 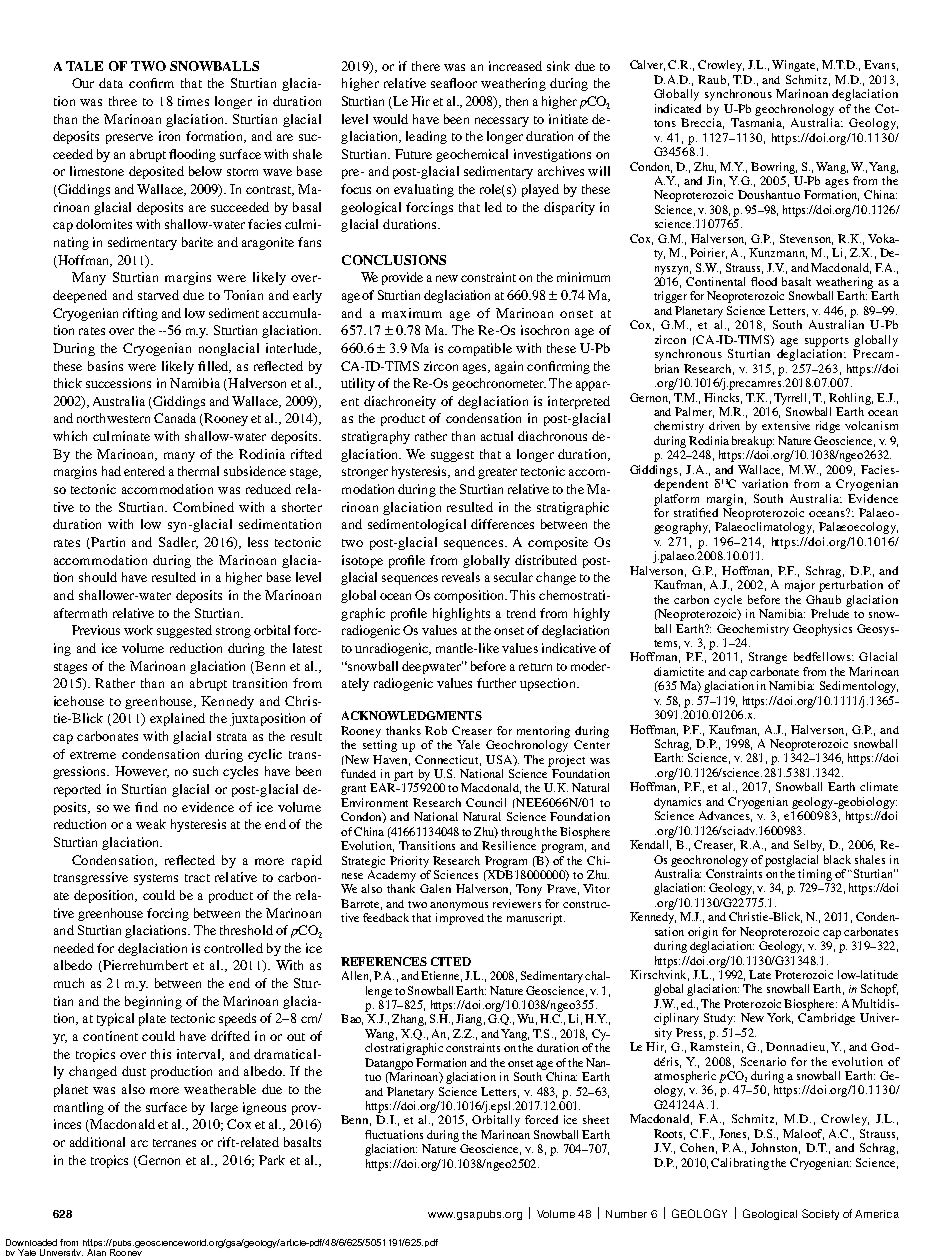 What do you see at coordinates (118, 383) in the screenshot?
I see `successions` at bounding box center [118, 383].
